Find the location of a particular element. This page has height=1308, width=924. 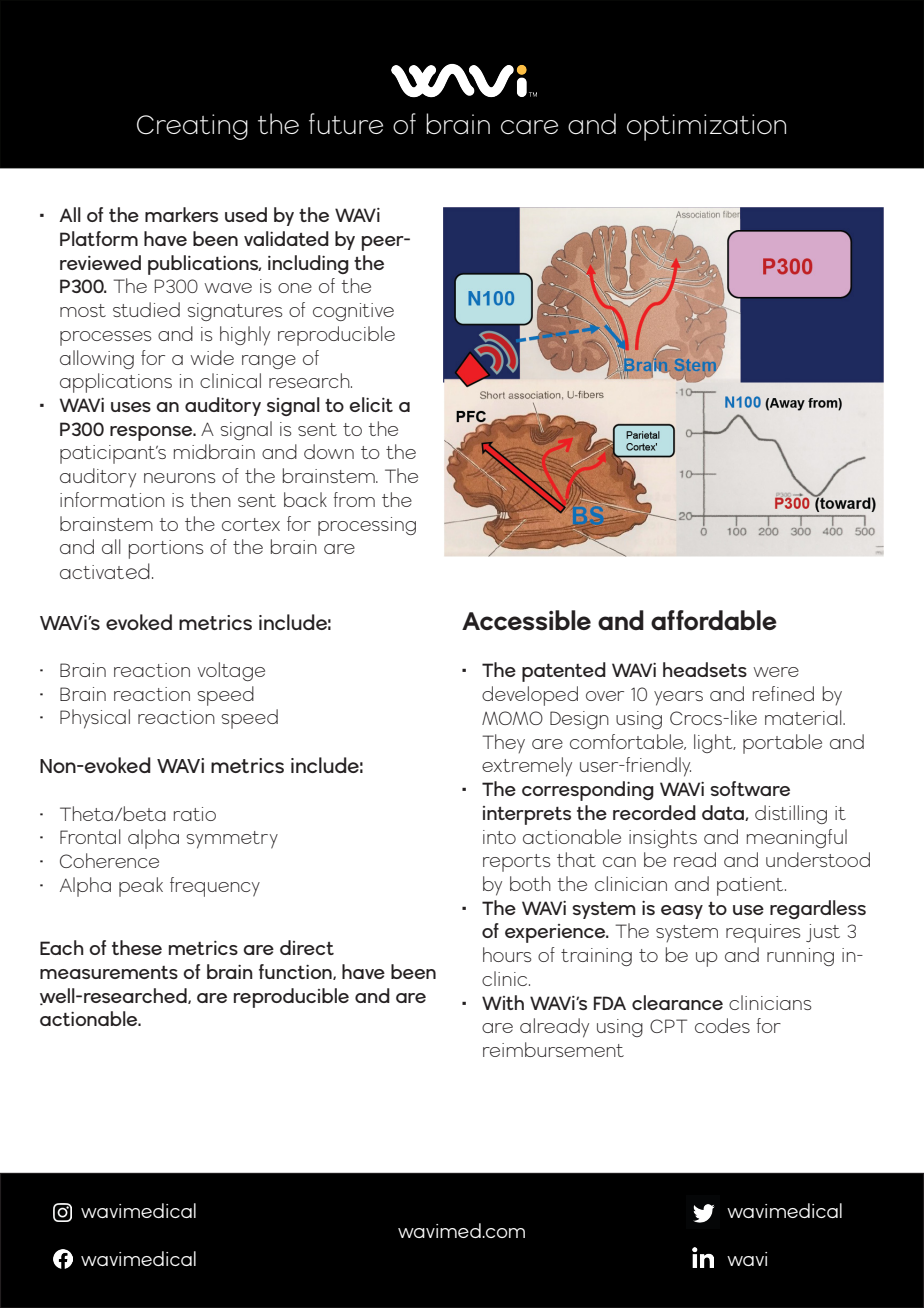

Creating is located at coordinates (192, 127).
